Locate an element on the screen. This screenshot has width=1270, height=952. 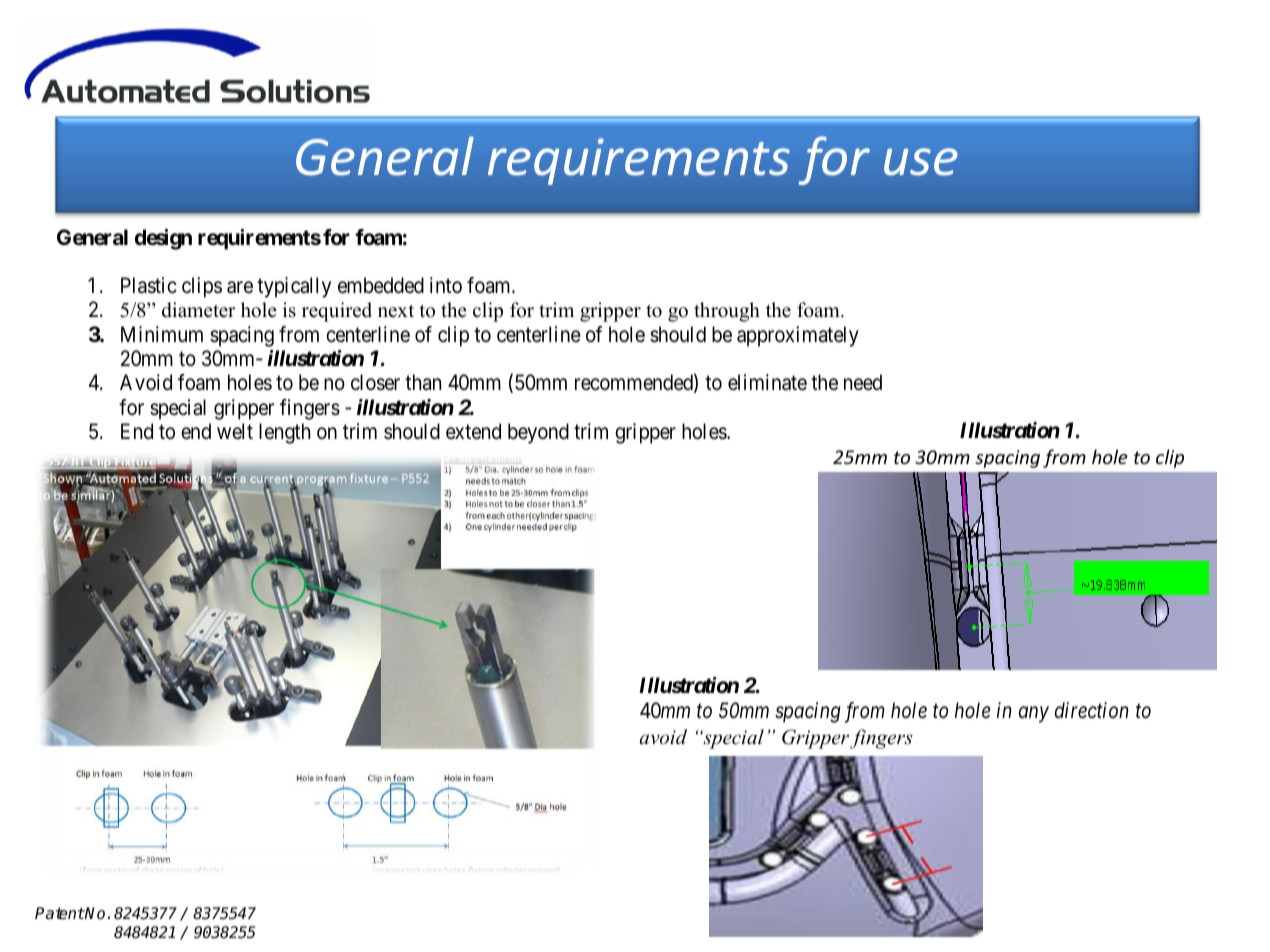
any is located at coordinates (1034, 715).
